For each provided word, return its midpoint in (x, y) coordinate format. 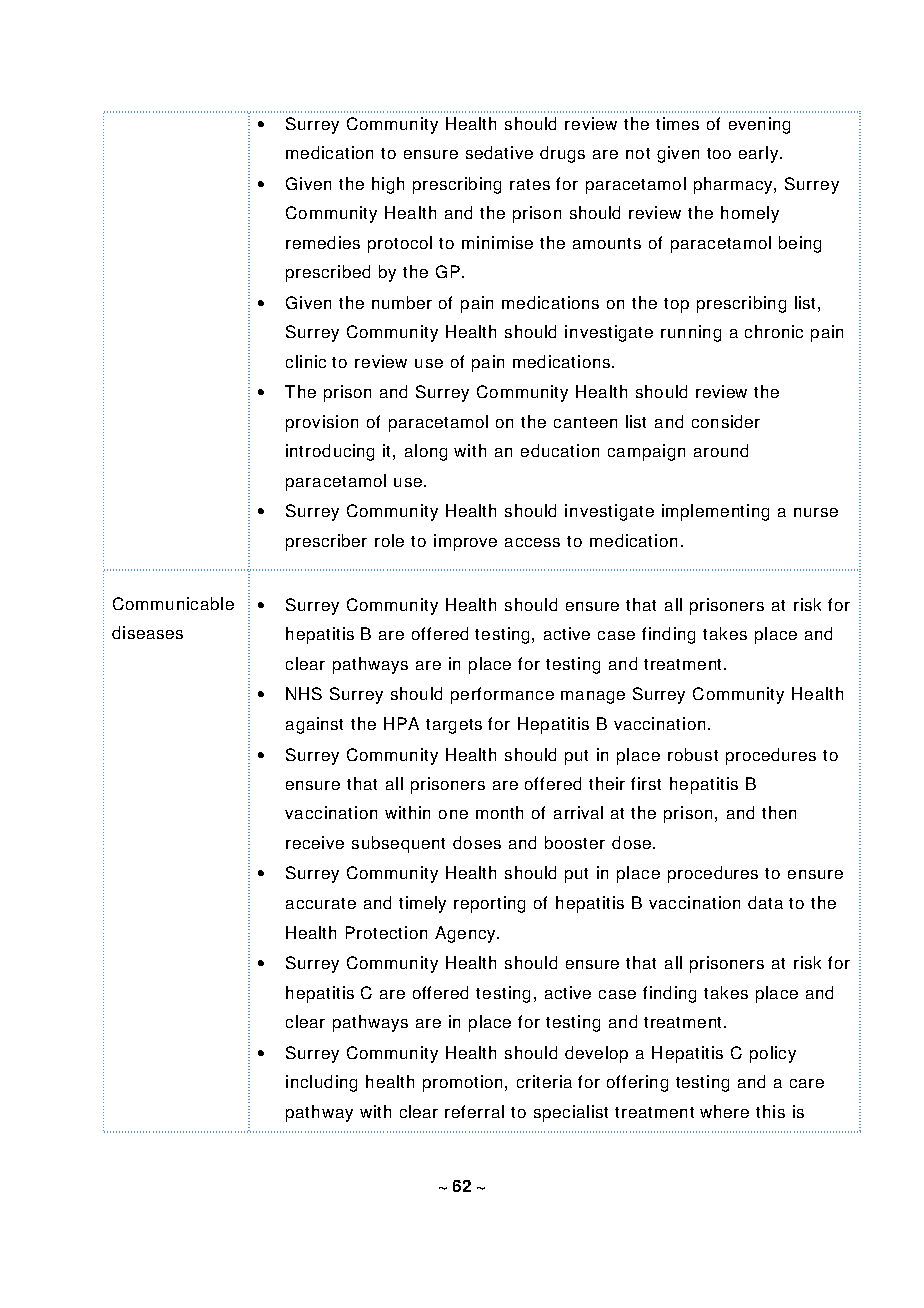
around (721, 450)
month (499, 812)
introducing (330, 452)
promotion (462, 1083)
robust (693, 754)
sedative (499, 152)
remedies (323, 242)
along (426, 452)
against (314, 725)
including (321, 1083)
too (719, 153)
